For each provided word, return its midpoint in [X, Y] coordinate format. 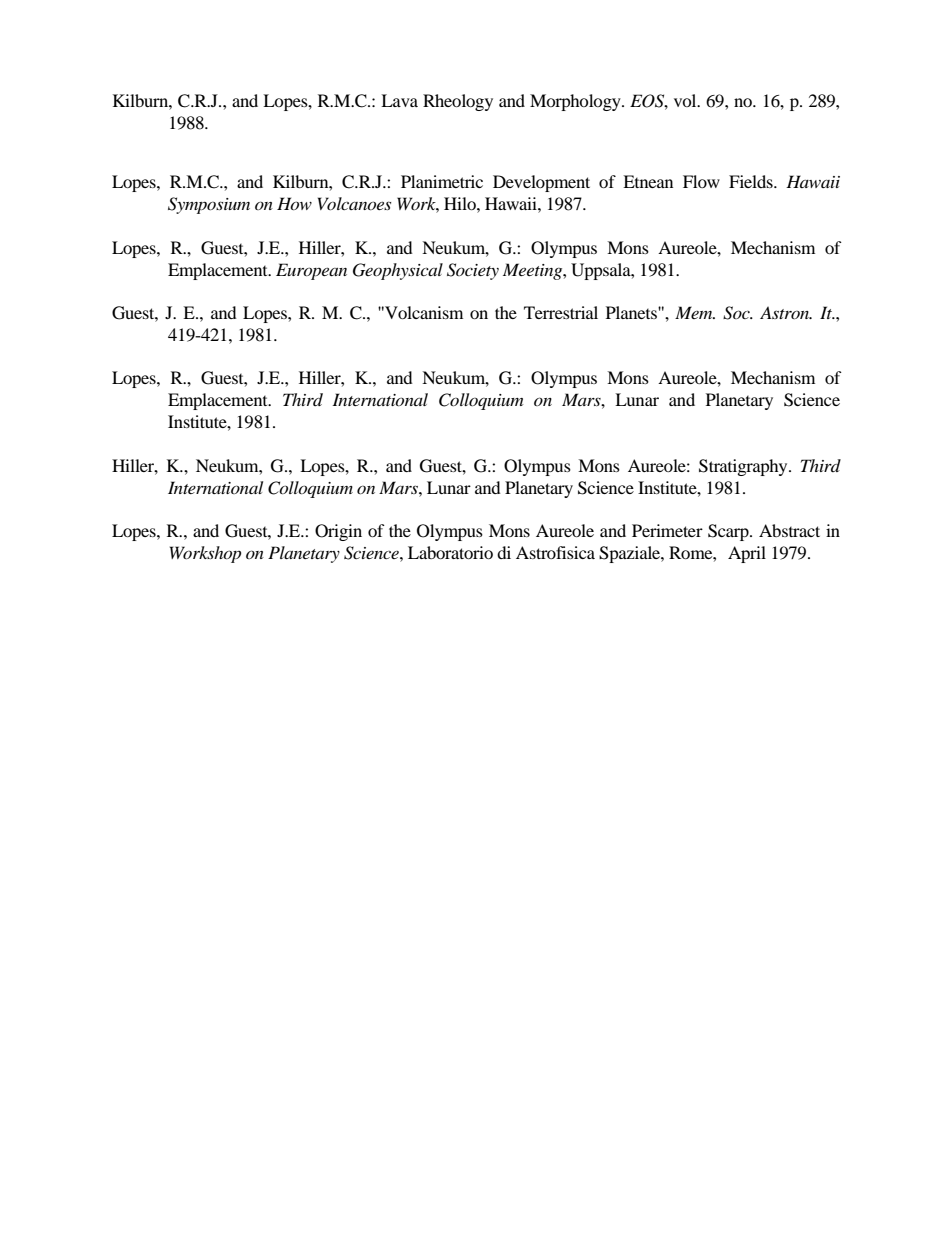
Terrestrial [561, 312]
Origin [338, 532]
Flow [701, 181]
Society [473, 271]
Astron [785, 312]
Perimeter [667, 530]
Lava [399, 100]
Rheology [458, 102]
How [294, 203]
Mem [695, 312]
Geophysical [398, 271]
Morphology [576, 102]
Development [541, 183]
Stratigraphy [744, 467]
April [747, 554]
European [311, 271]
